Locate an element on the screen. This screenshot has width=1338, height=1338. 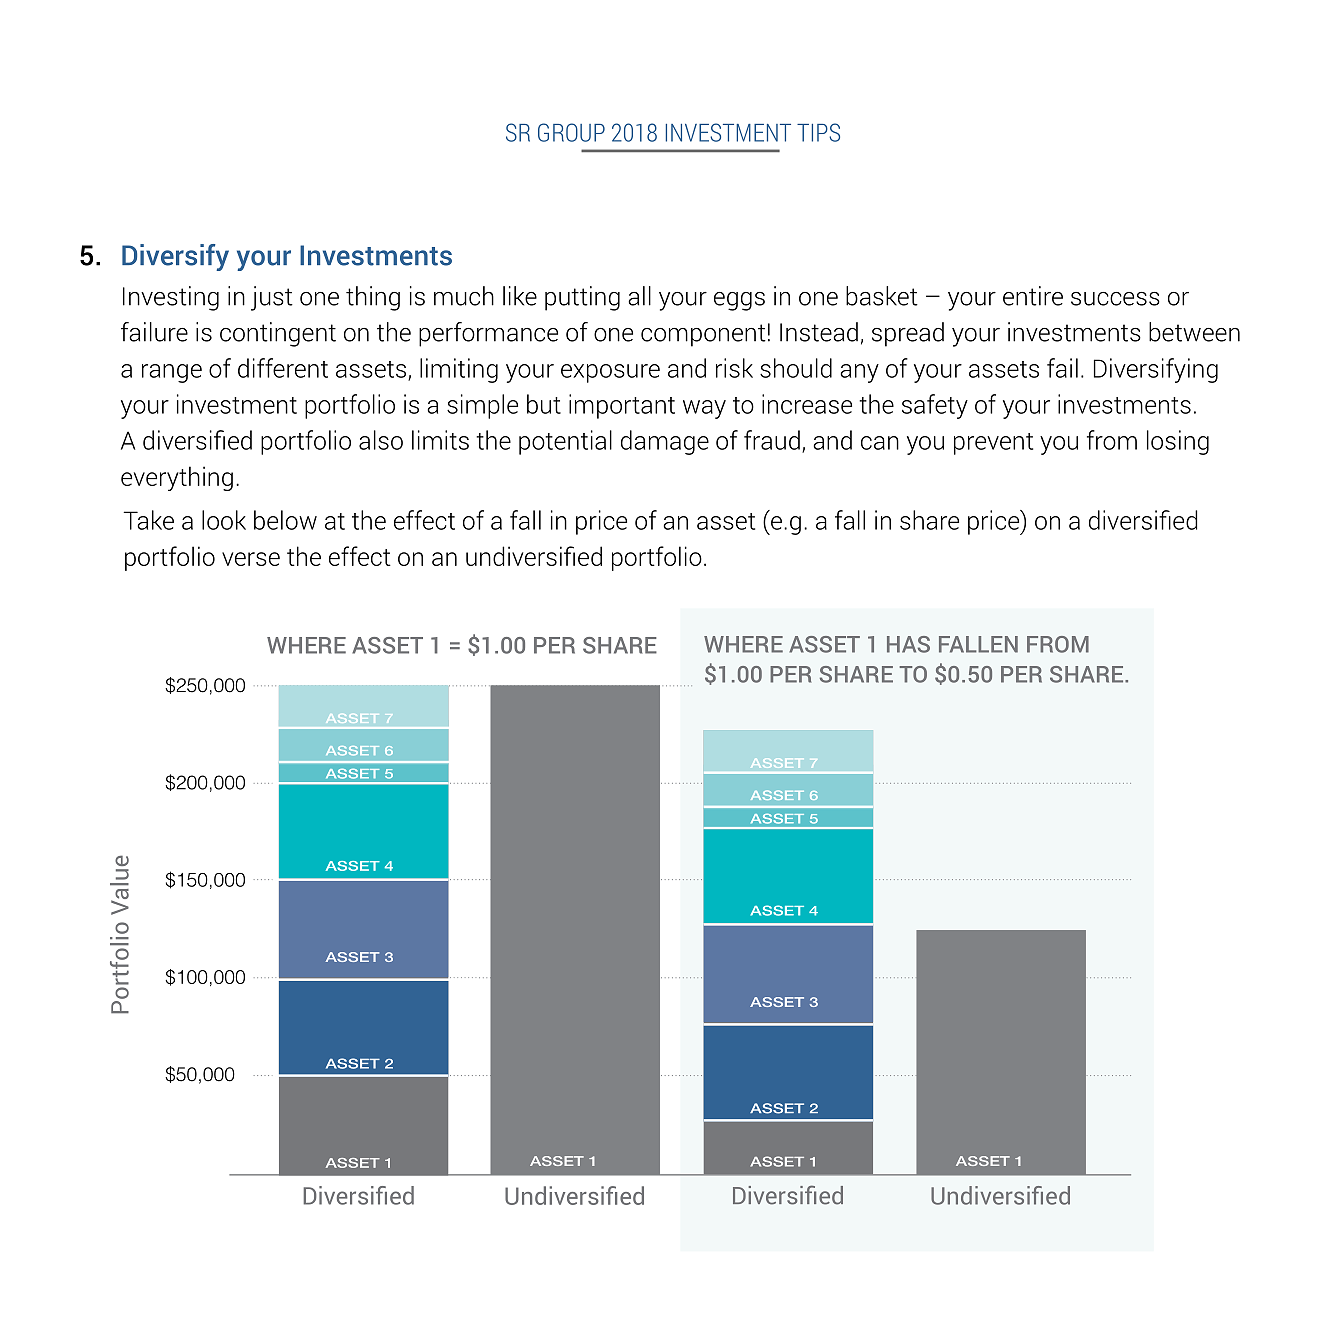
prevent is located at coordinates (993, 444).
